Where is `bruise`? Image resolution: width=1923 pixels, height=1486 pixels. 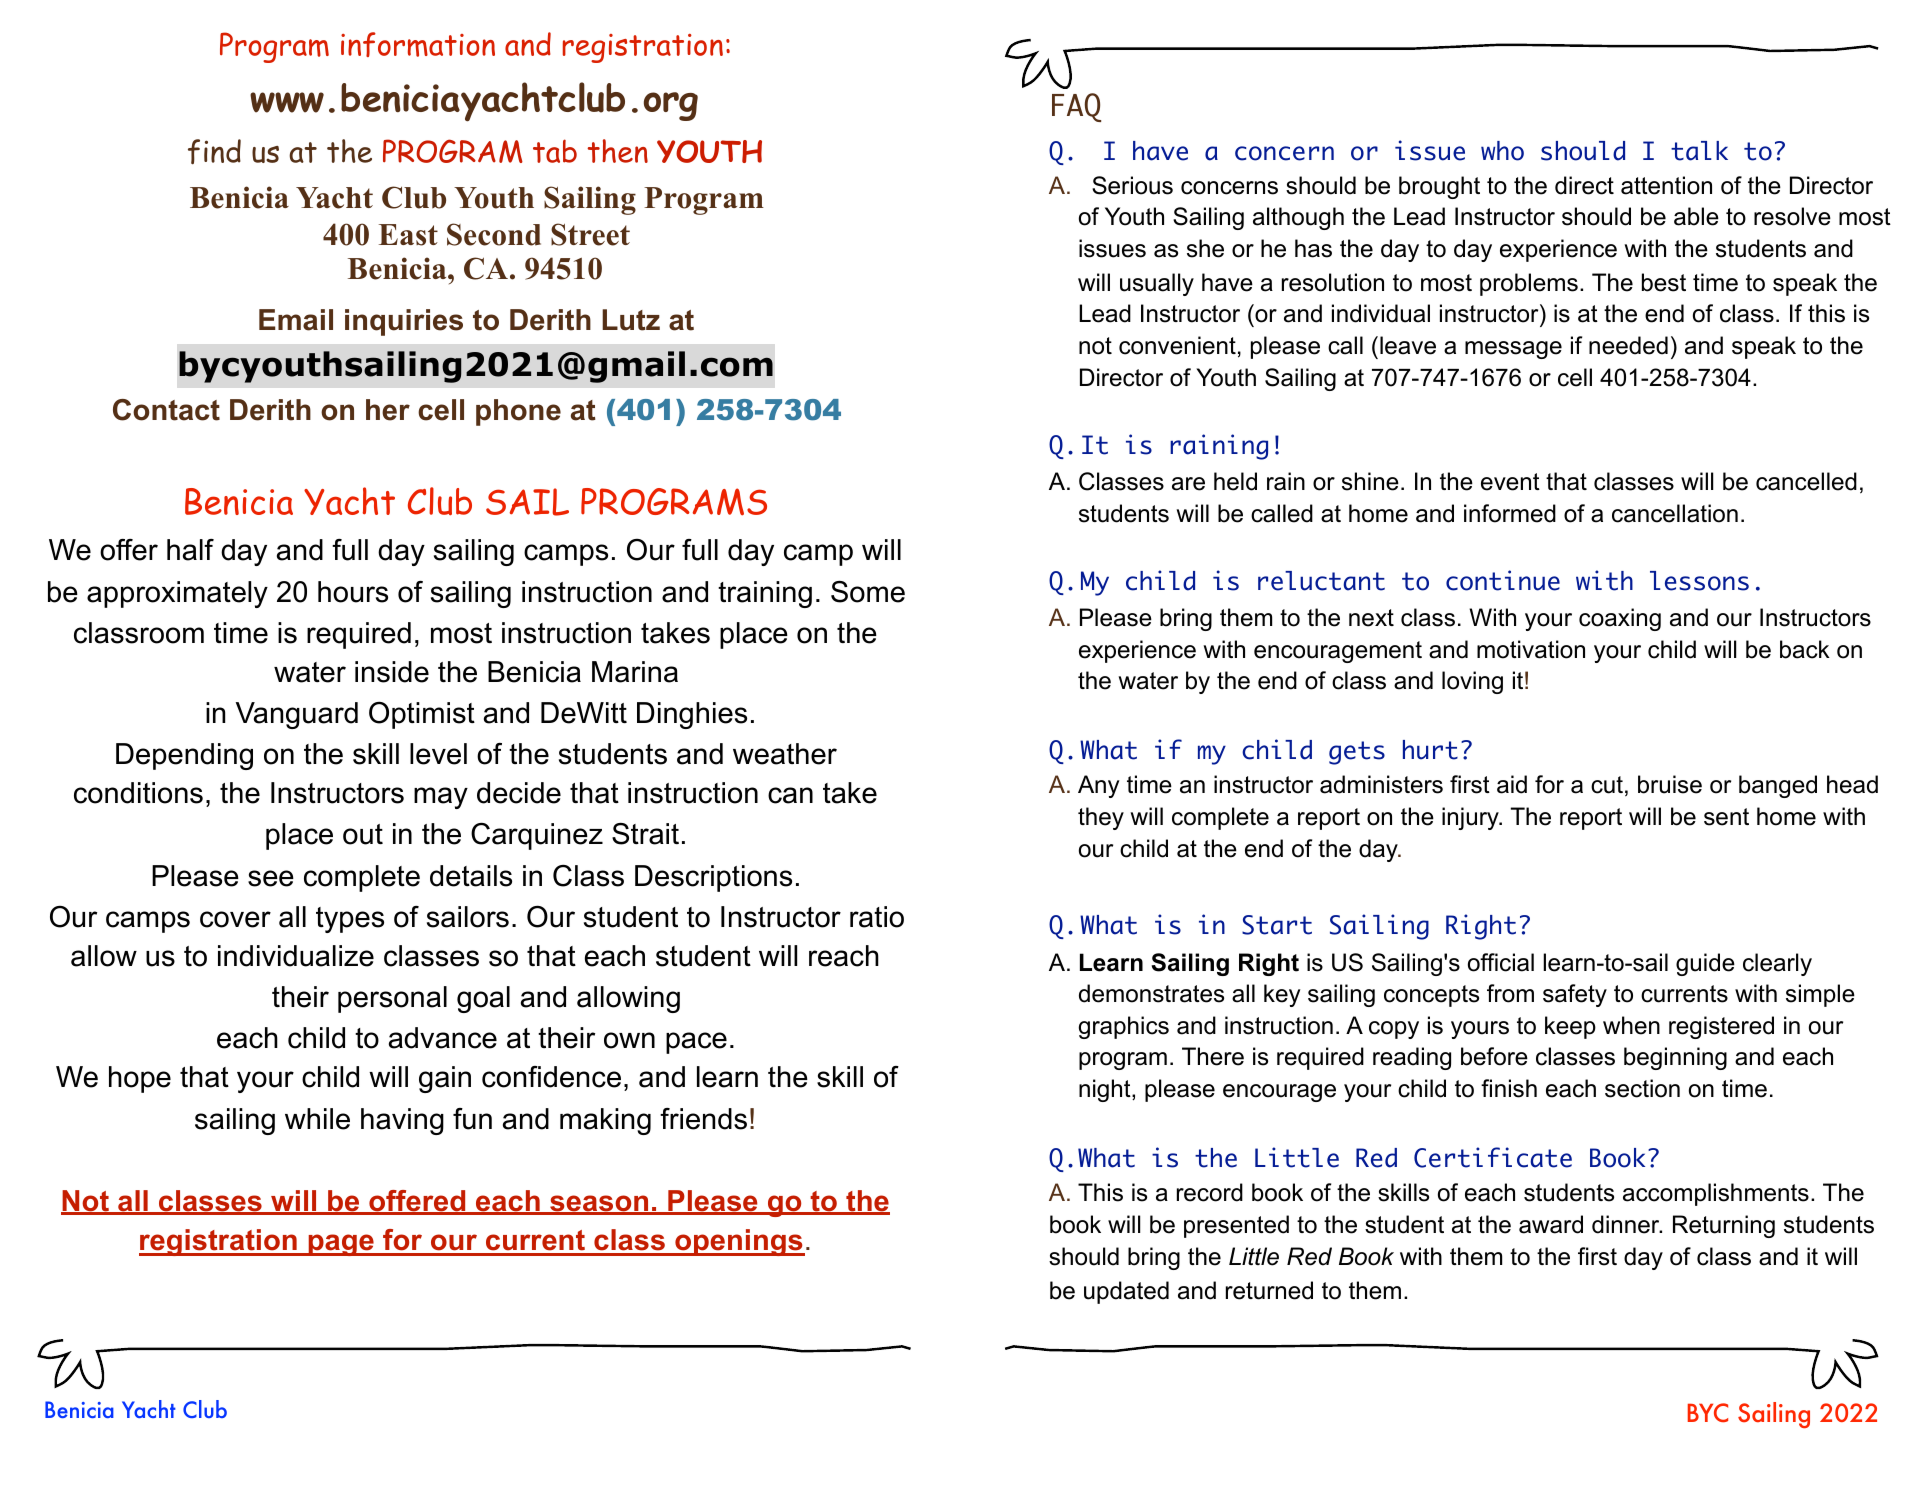 bruise is located at coordinates (1670, 784).
